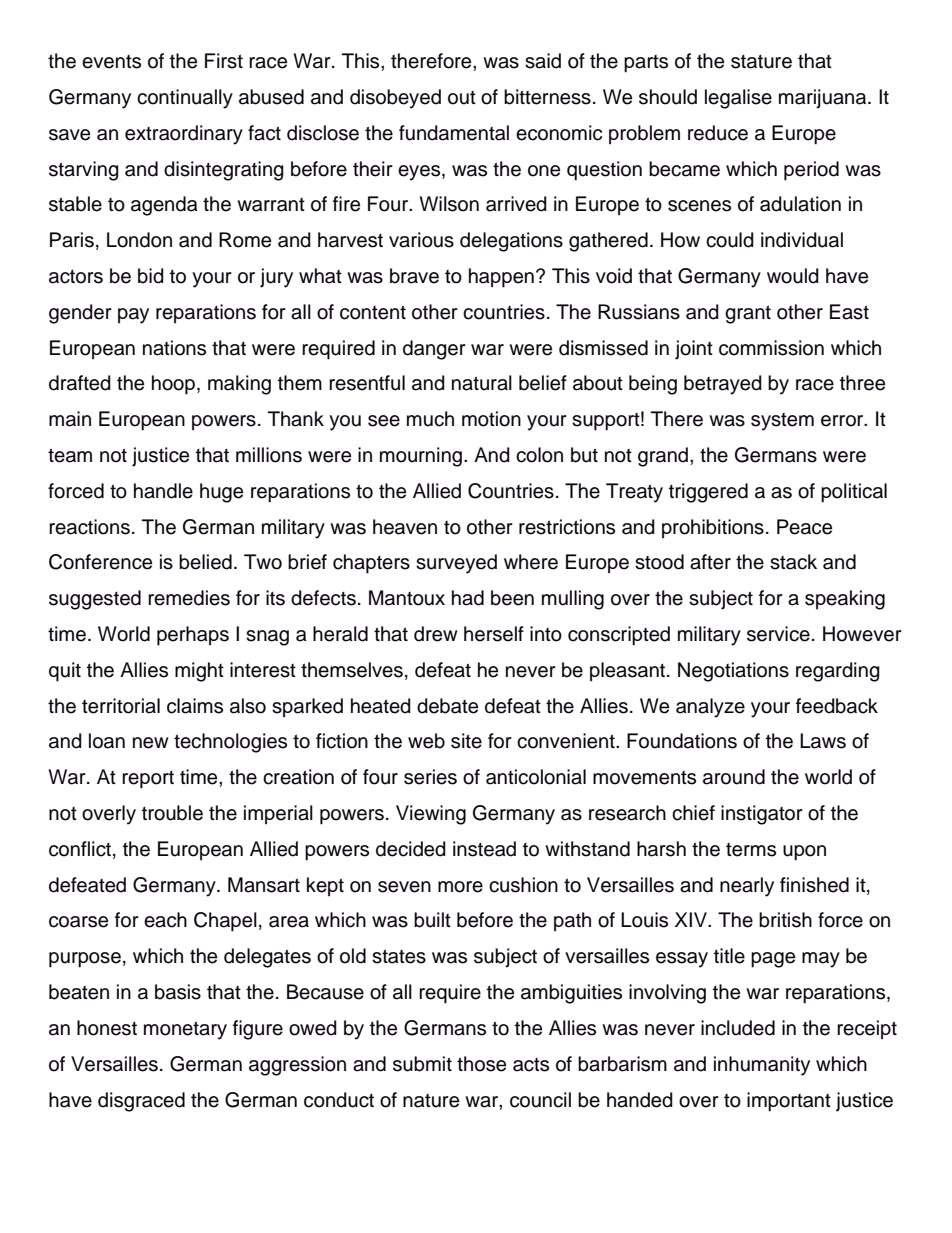 The image size is (952, 1233). I want to click on handle, so click(163, 491).
